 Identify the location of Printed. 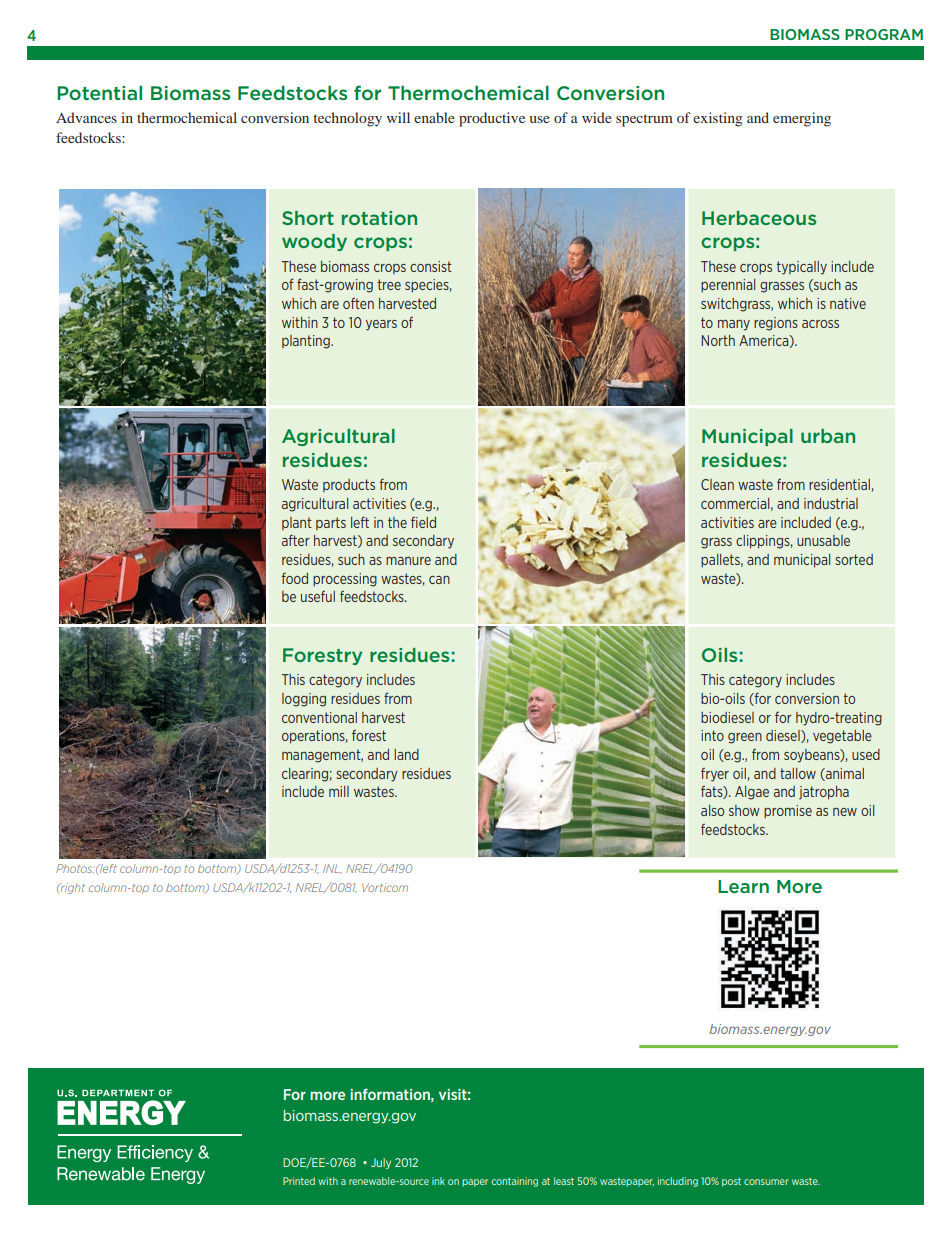
(299, 1181).
